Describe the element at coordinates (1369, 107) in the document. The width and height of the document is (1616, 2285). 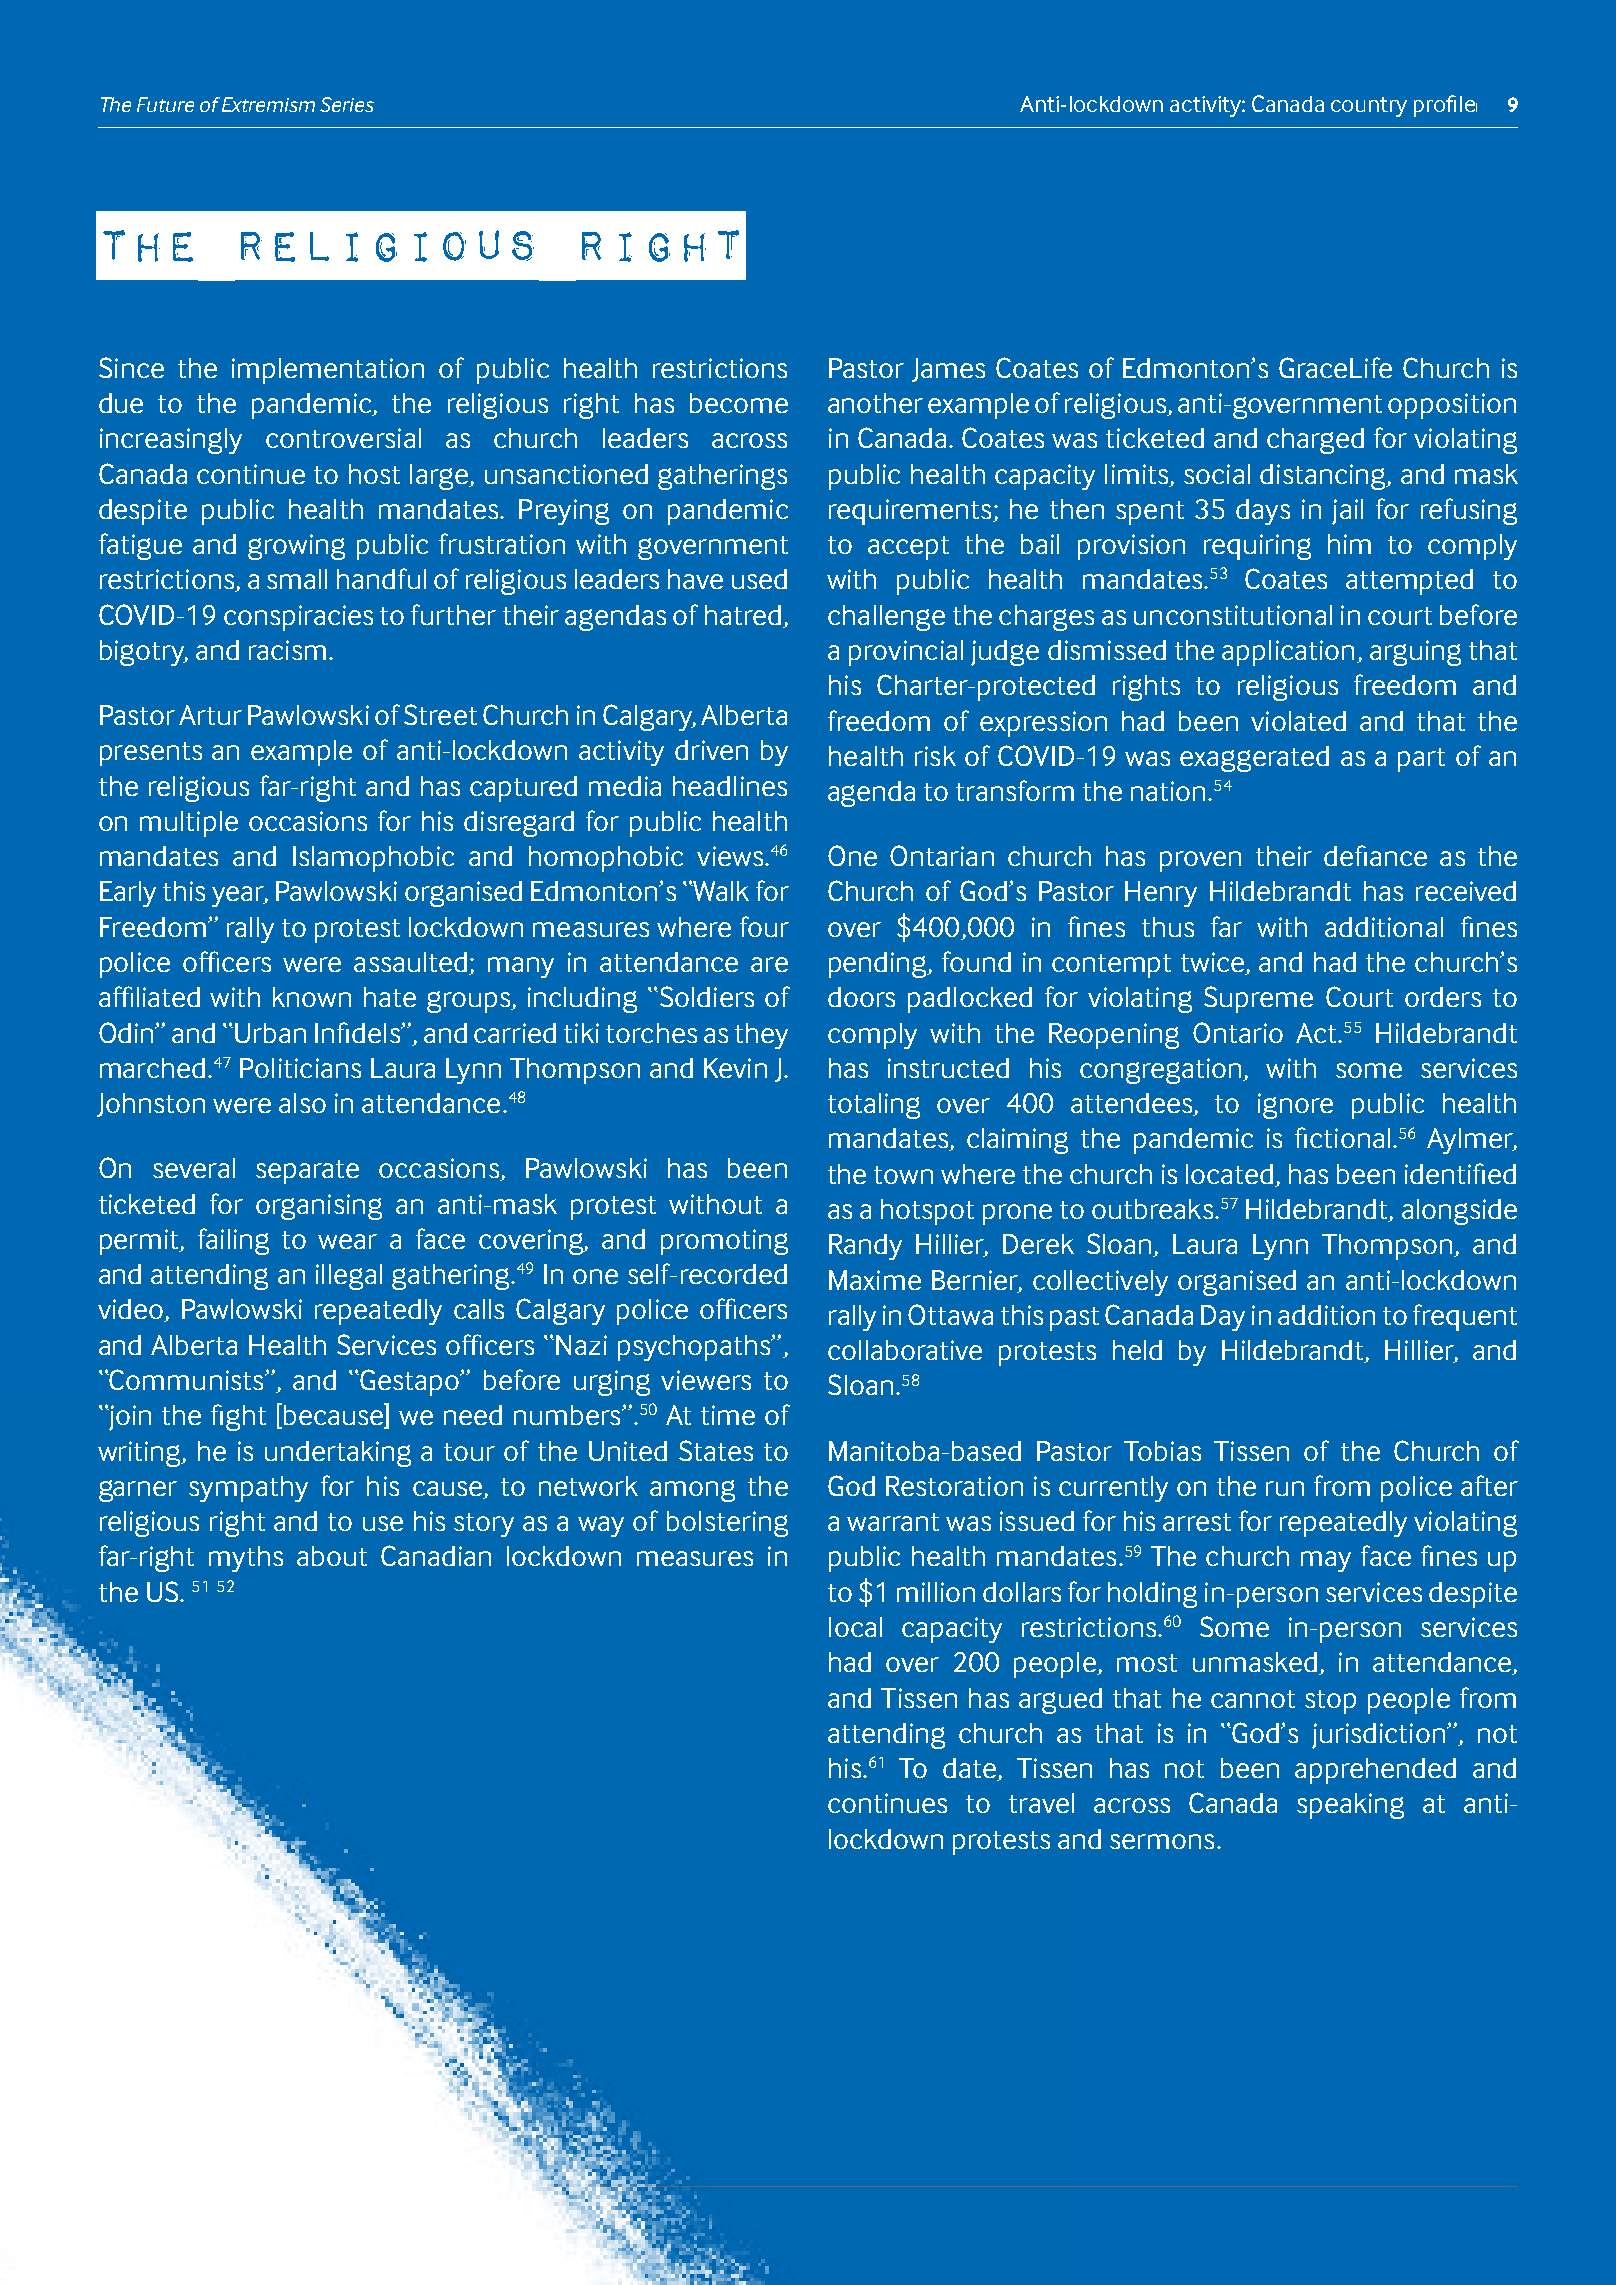
I see `country` at that location.
